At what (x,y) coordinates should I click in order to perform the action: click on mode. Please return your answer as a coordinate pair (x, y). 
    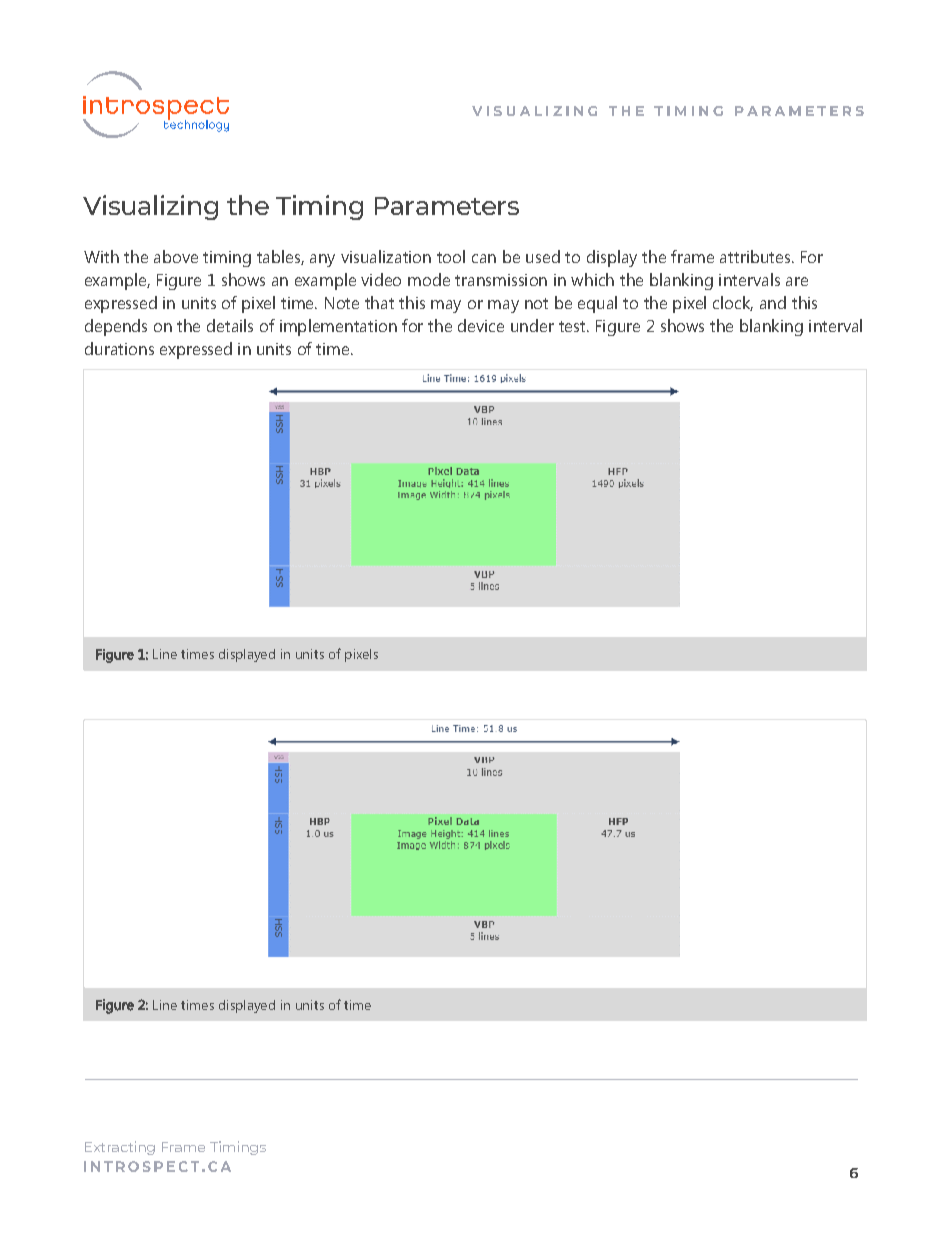
    Looking at the image, I should click on (429, 279).
